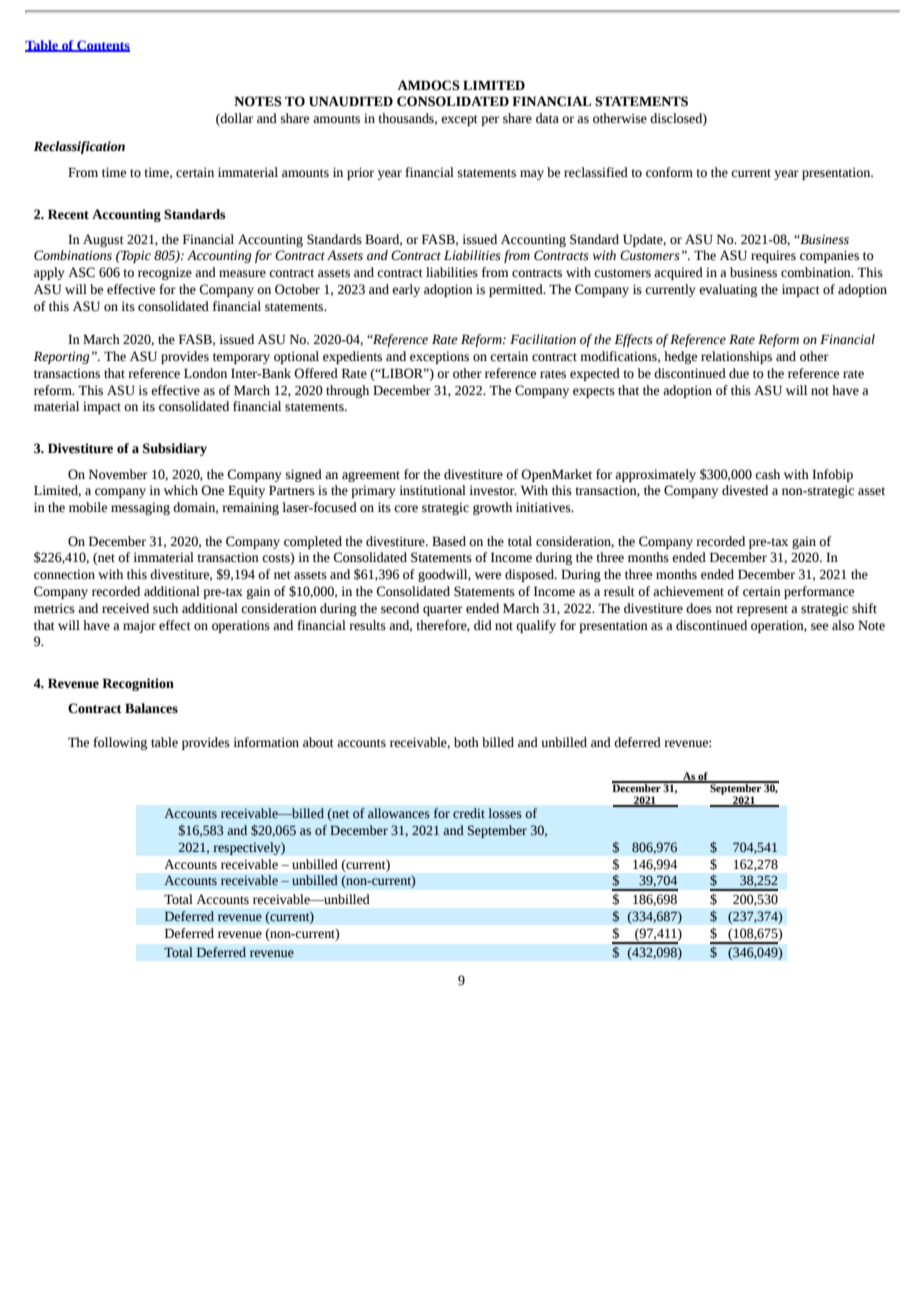  I want to click on Subsidiary, so click(175, 449).
